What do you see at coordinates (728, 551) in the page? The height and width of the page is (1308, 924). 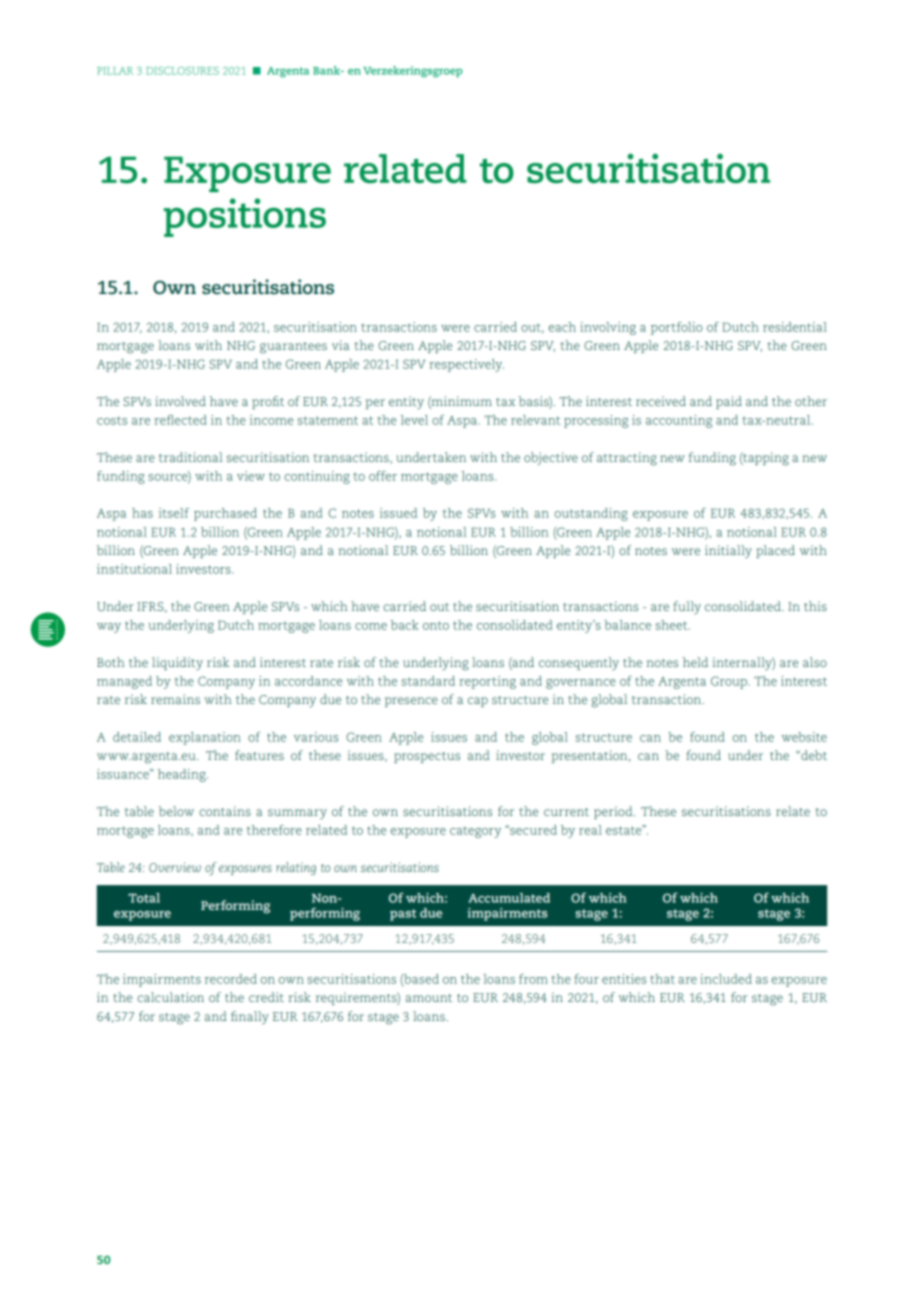 I see `initially` at bounding box center [728, 551].
